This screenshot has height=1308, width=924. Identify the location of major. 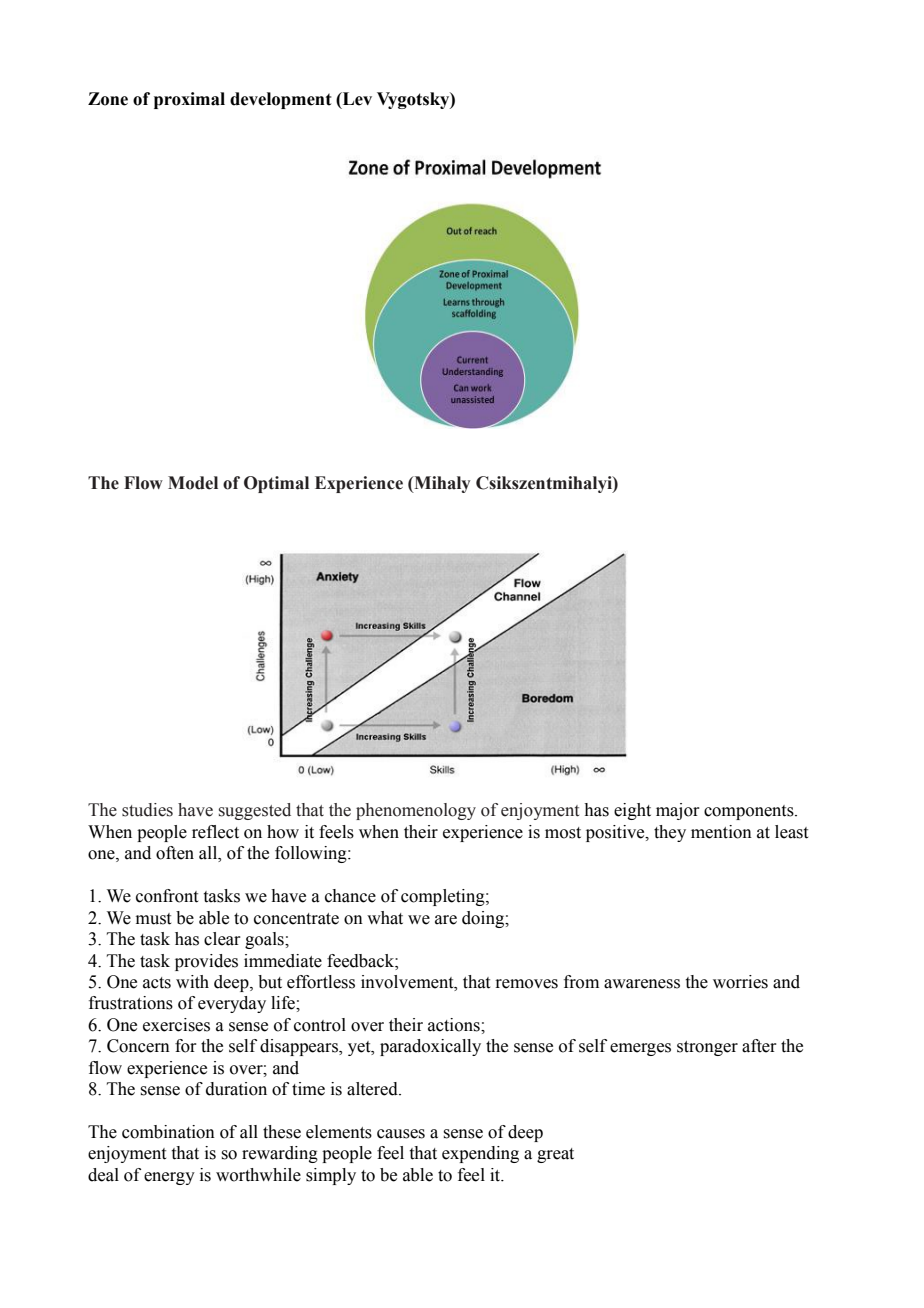
(678, 811).
